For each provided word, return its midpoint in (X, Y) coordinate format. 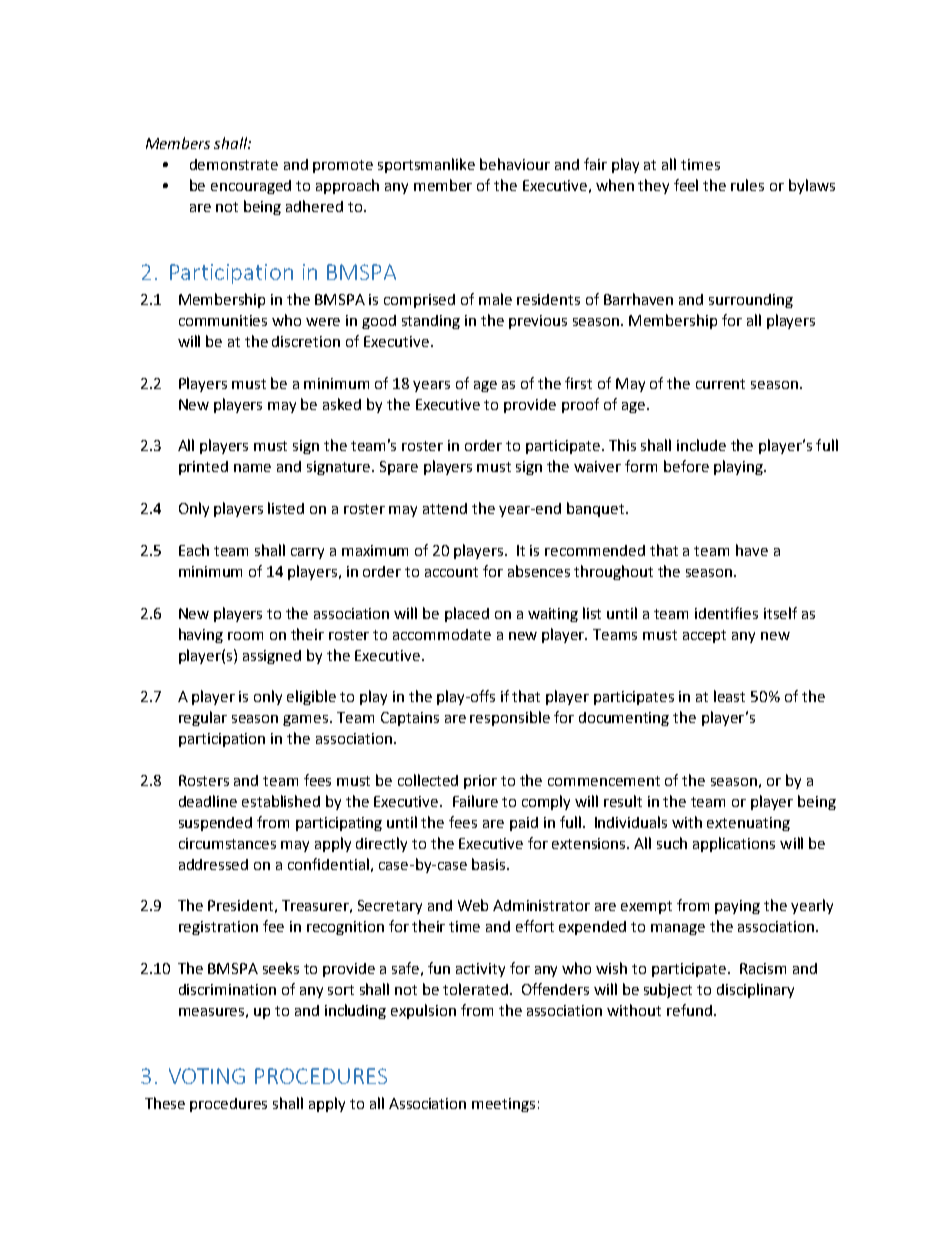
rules (747, 185)
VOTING (207, 1076)
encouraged (251, 187)
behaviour (515, 164)
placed (467, 614)
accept (704, 636)
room (245, 636)
